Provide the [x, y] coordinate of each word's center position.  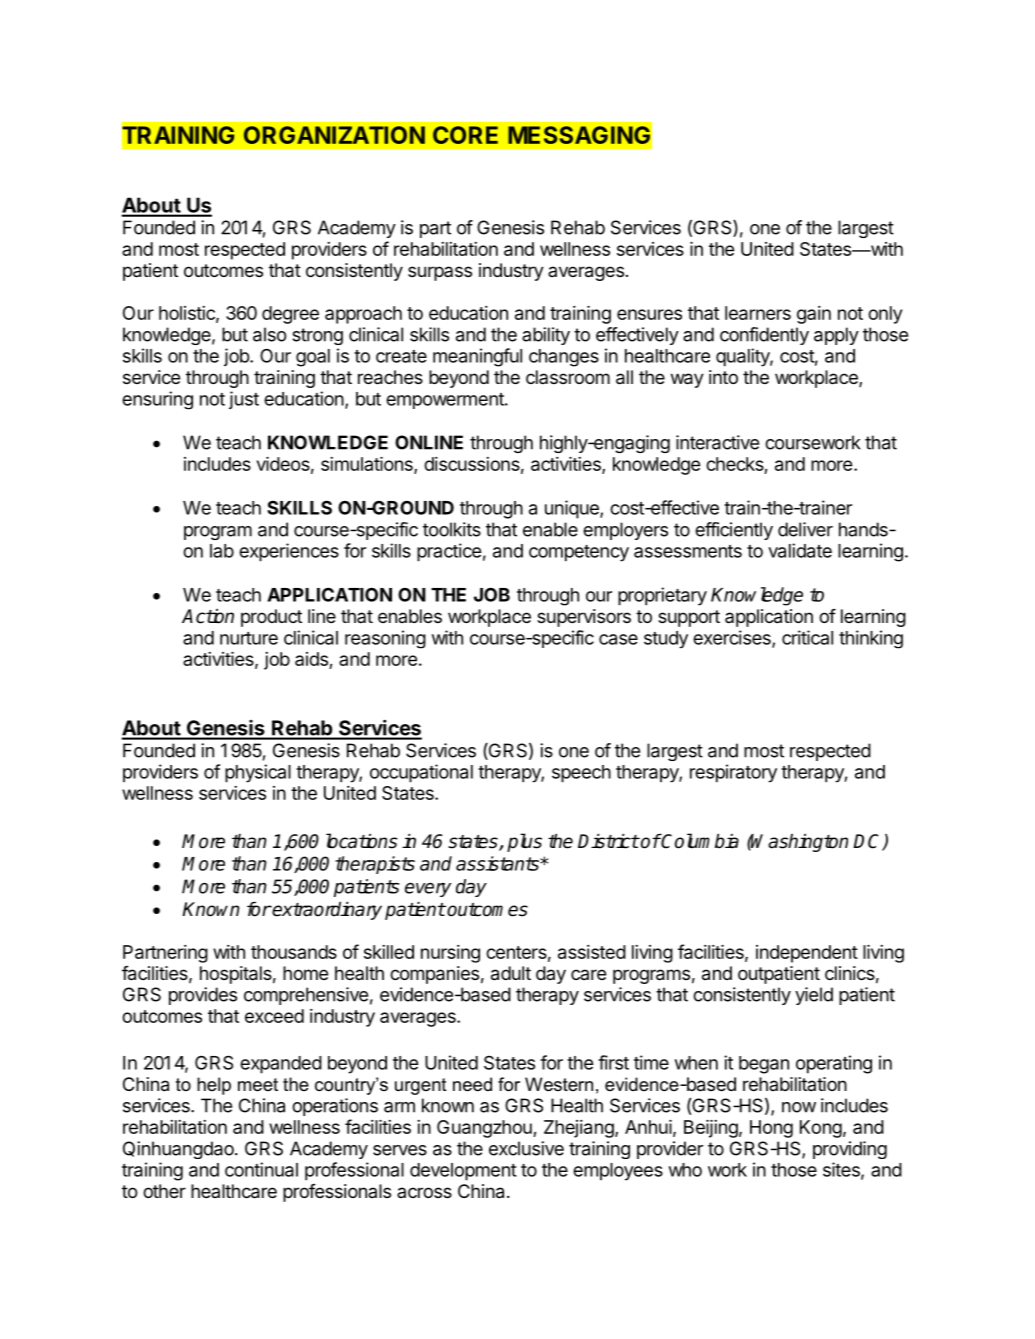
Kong [821, 1129]
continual [261, 1169]
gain [814, 315]
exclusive [526, 1148]
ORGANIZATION [334, 135]
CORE [465, 135]
